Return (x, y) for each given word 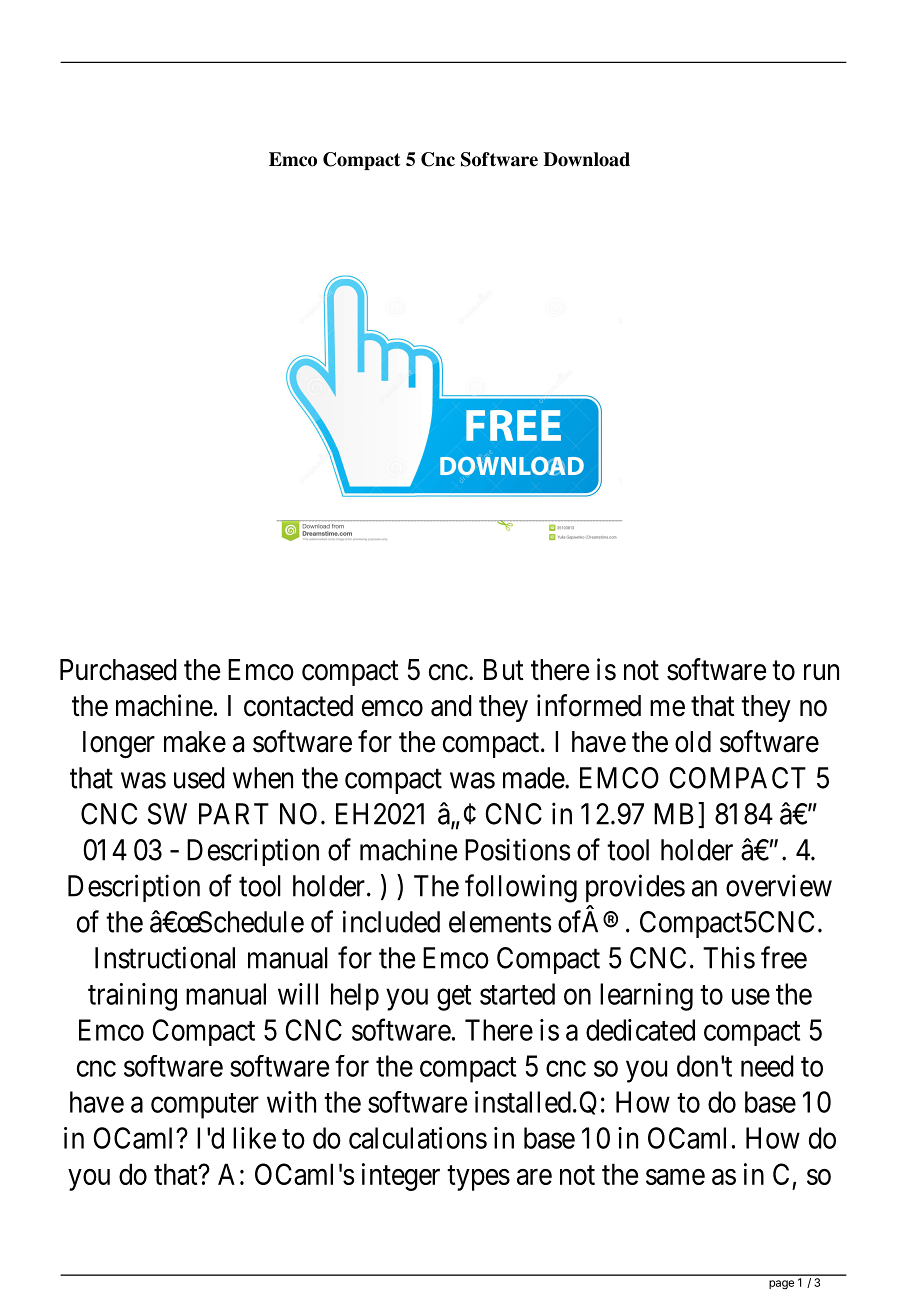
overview (779, 885)
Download (587, 159)
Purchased (118, 670)
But (504, 669)
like (254, 1138)
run (821, 672)
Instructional (165, 957)
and (451, 706)
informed (589, 705)
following (521, 888)
